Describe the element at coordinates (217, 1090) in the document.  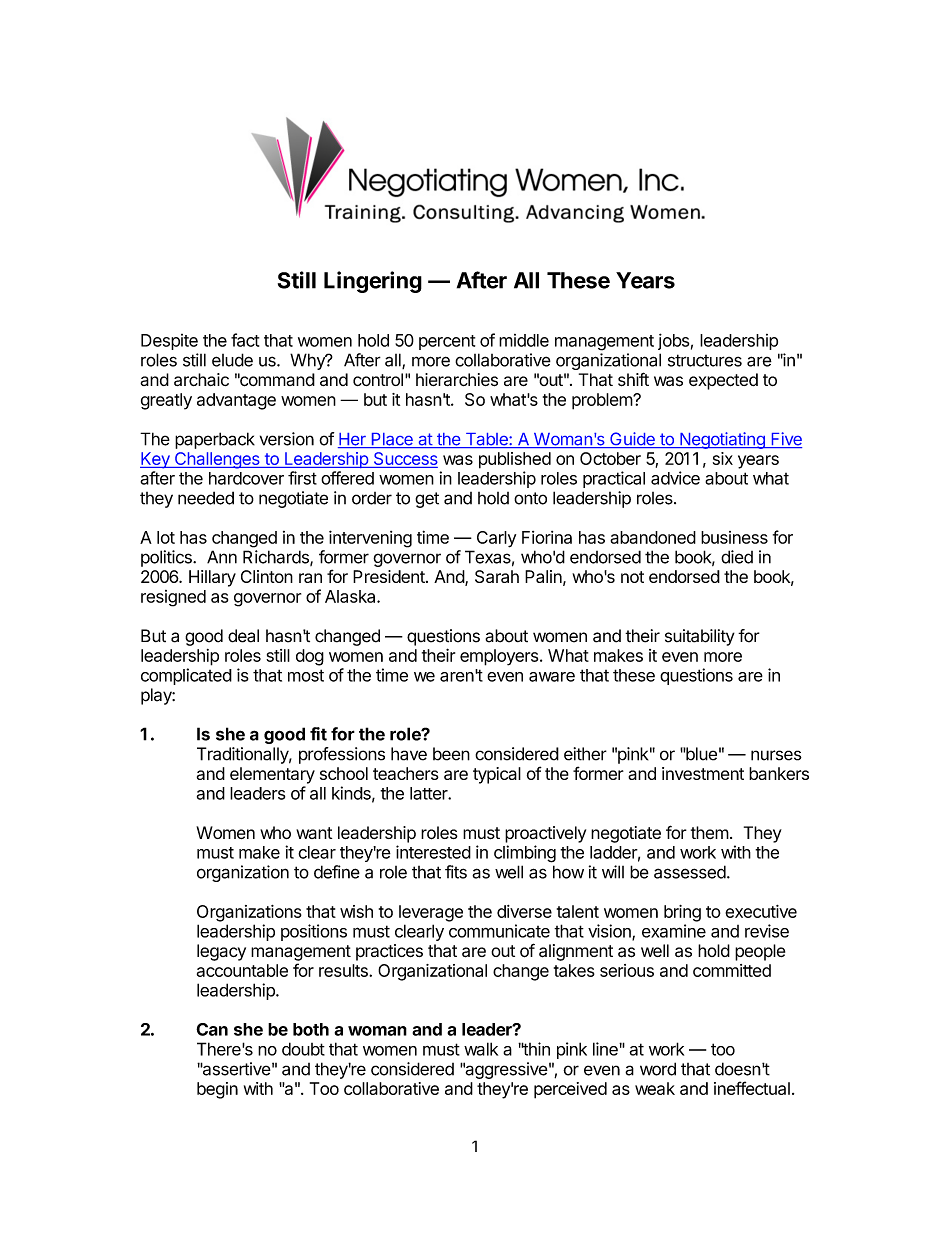
I see `begin` at that location.
